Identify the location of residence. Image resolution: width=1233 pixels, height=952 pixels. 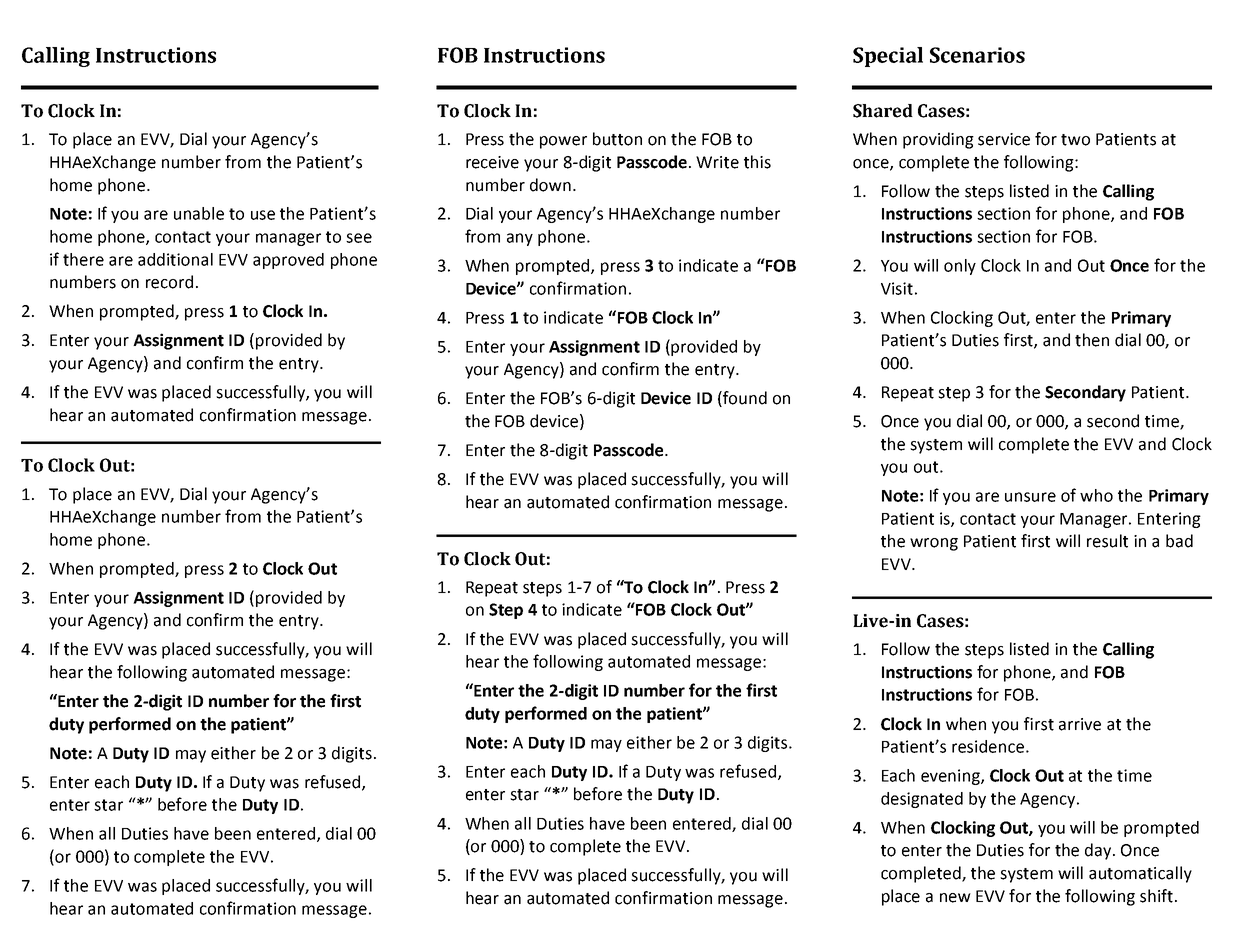
(988, 746).
